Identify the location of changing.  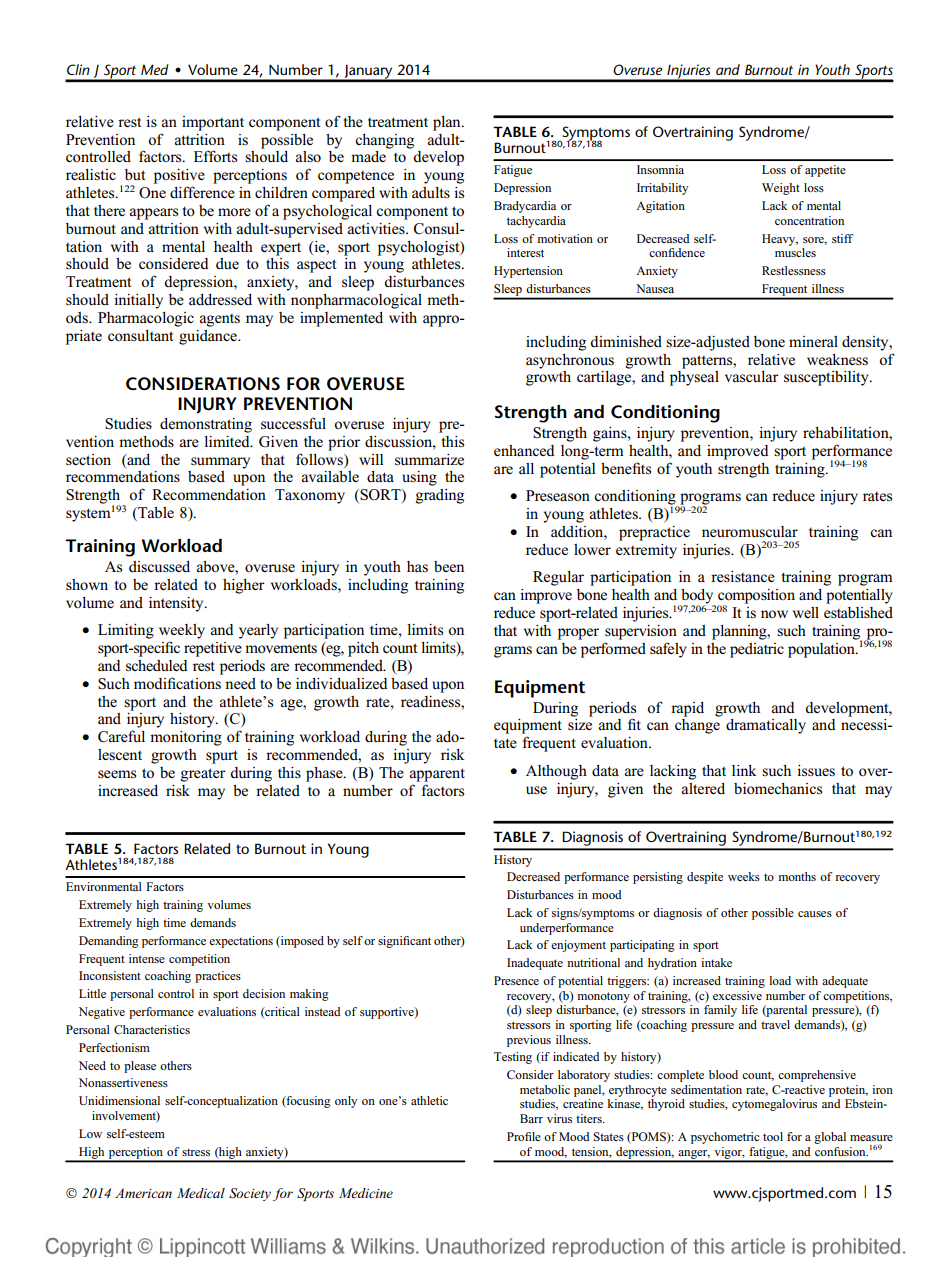
(384, 141).
